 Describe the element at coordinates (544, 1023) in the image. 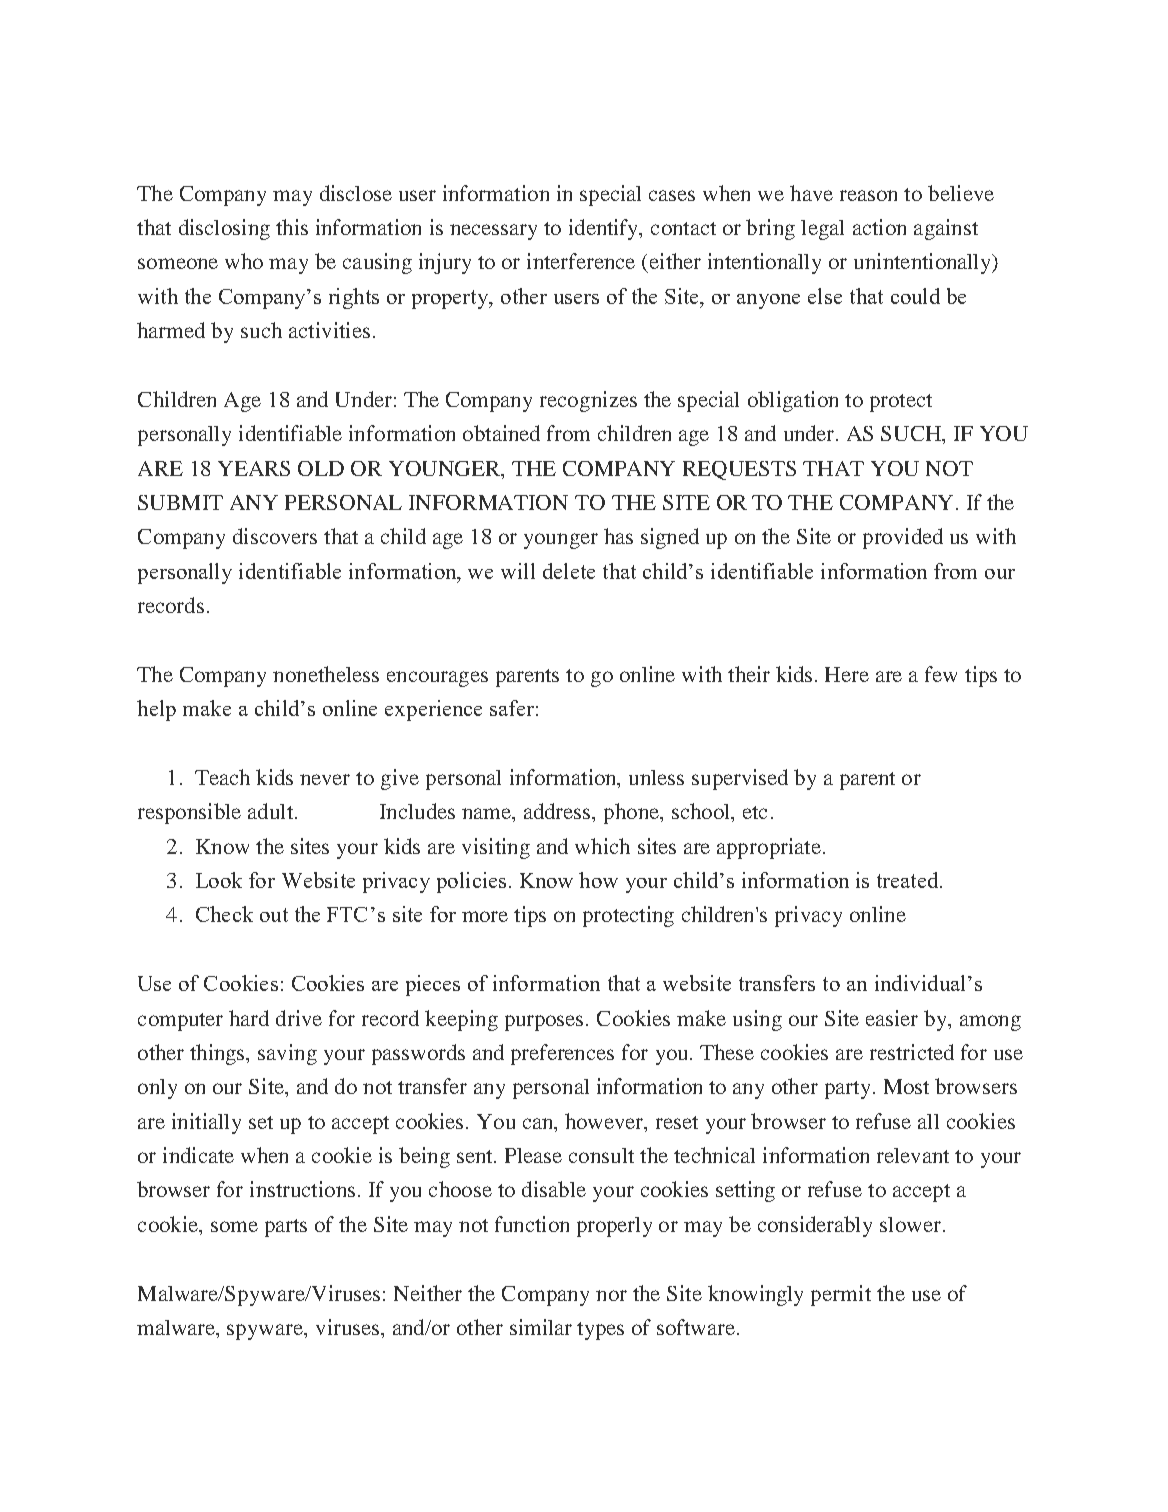

I see `purposes` at that location.
